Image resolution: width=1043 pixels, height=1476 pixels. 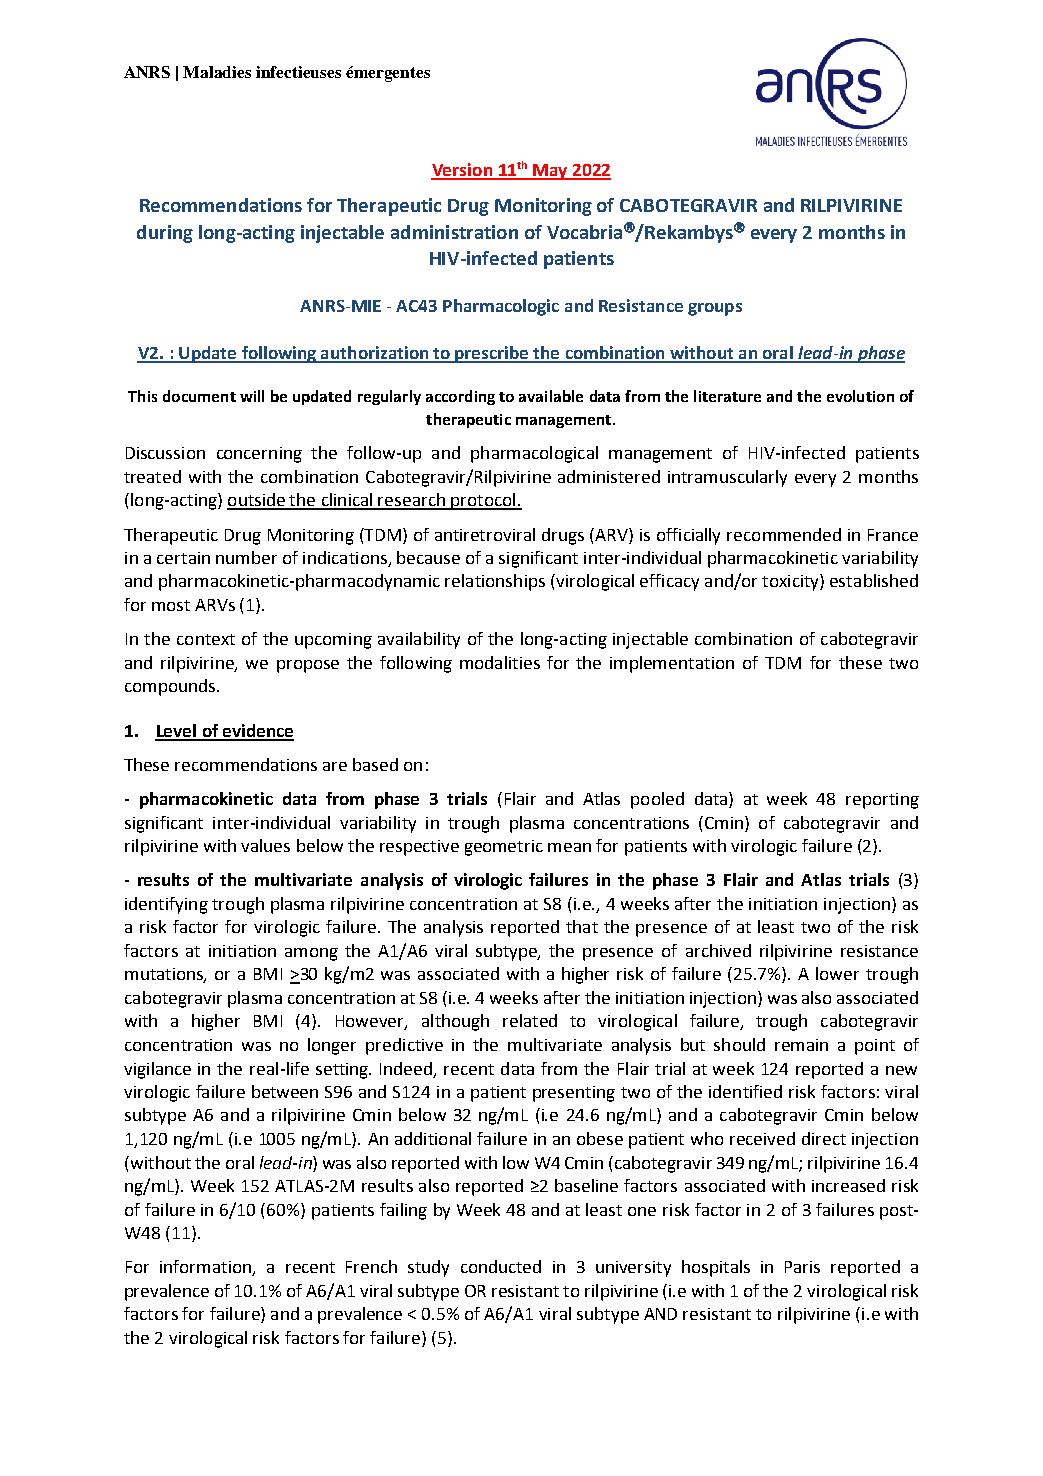 What do you see at coordinates (206, 639) in the screenshot?
I see `context` at bounding box center [206, 639].
